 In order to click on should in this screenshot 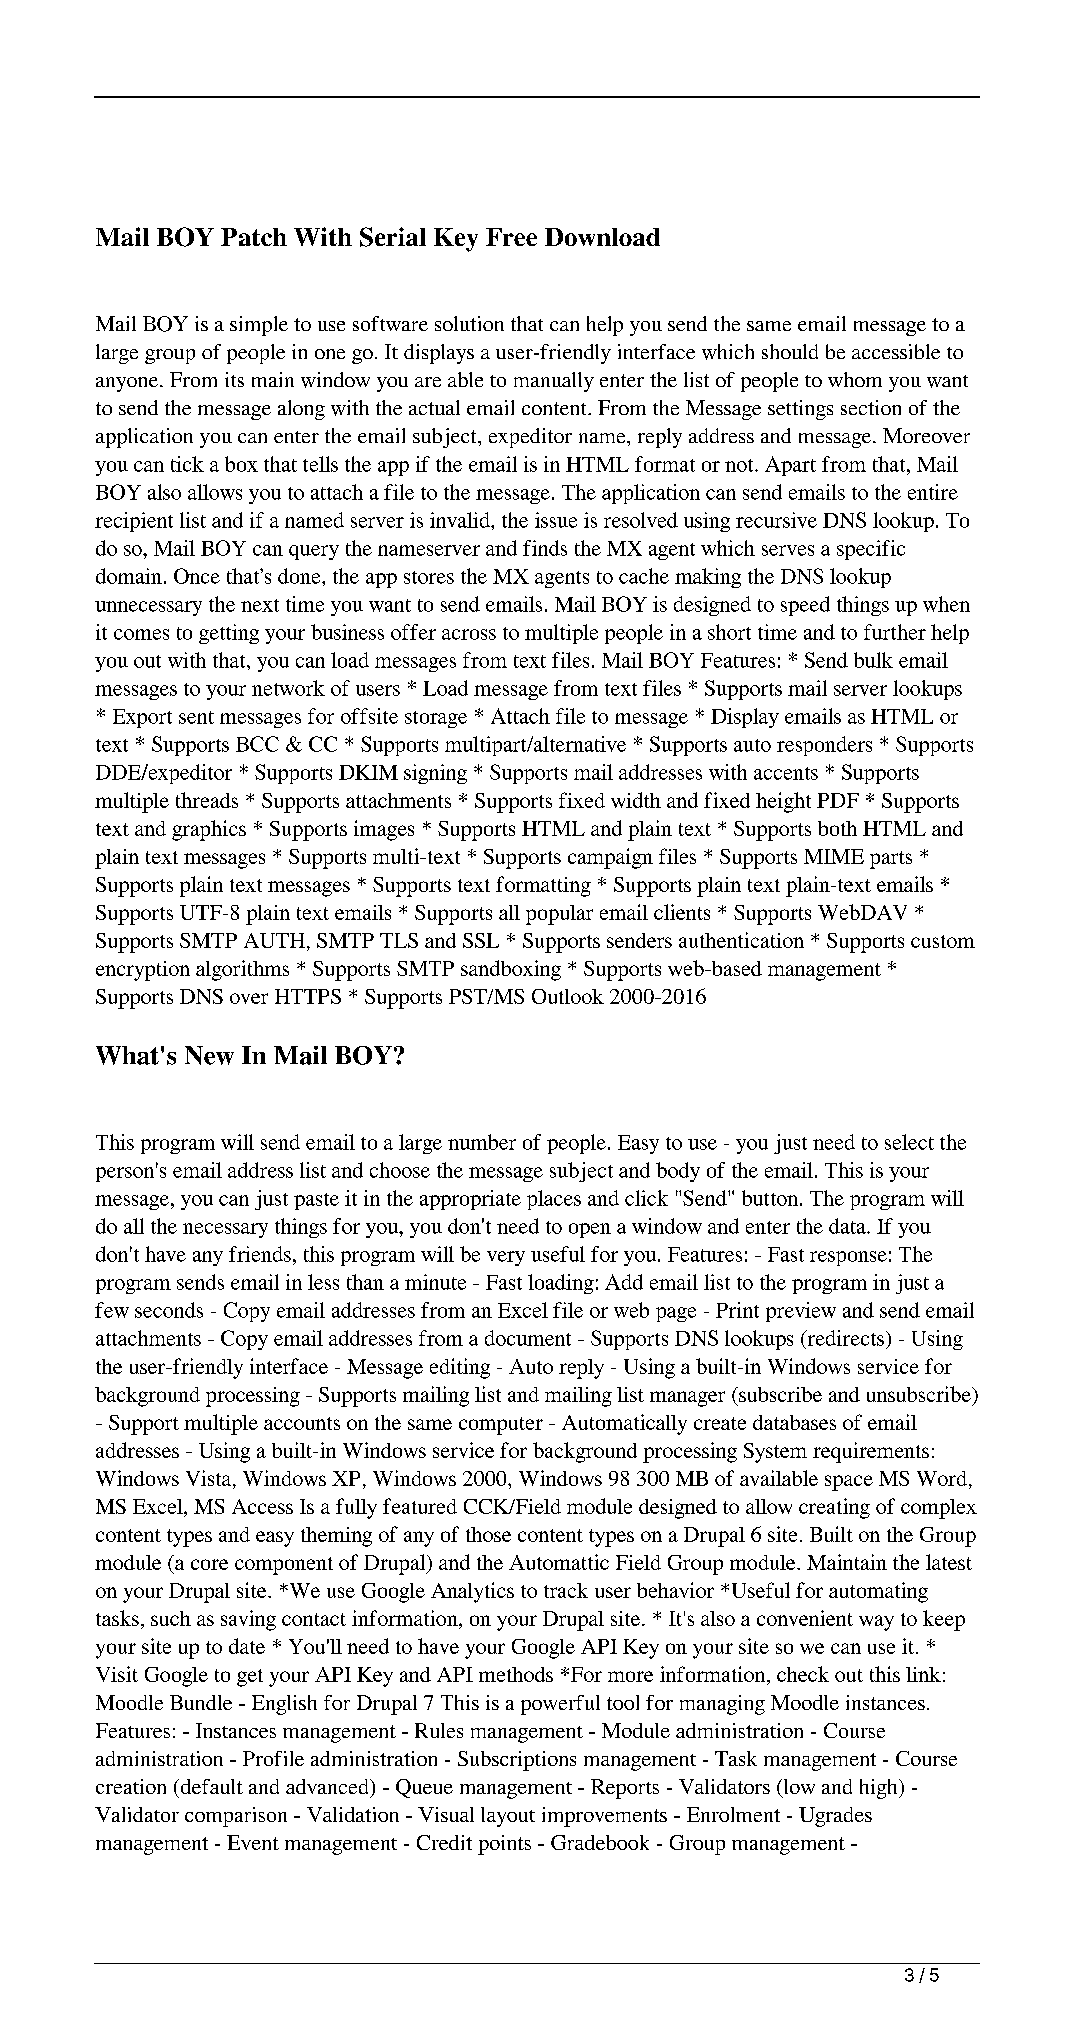, I will do `click(790, 351)`.
